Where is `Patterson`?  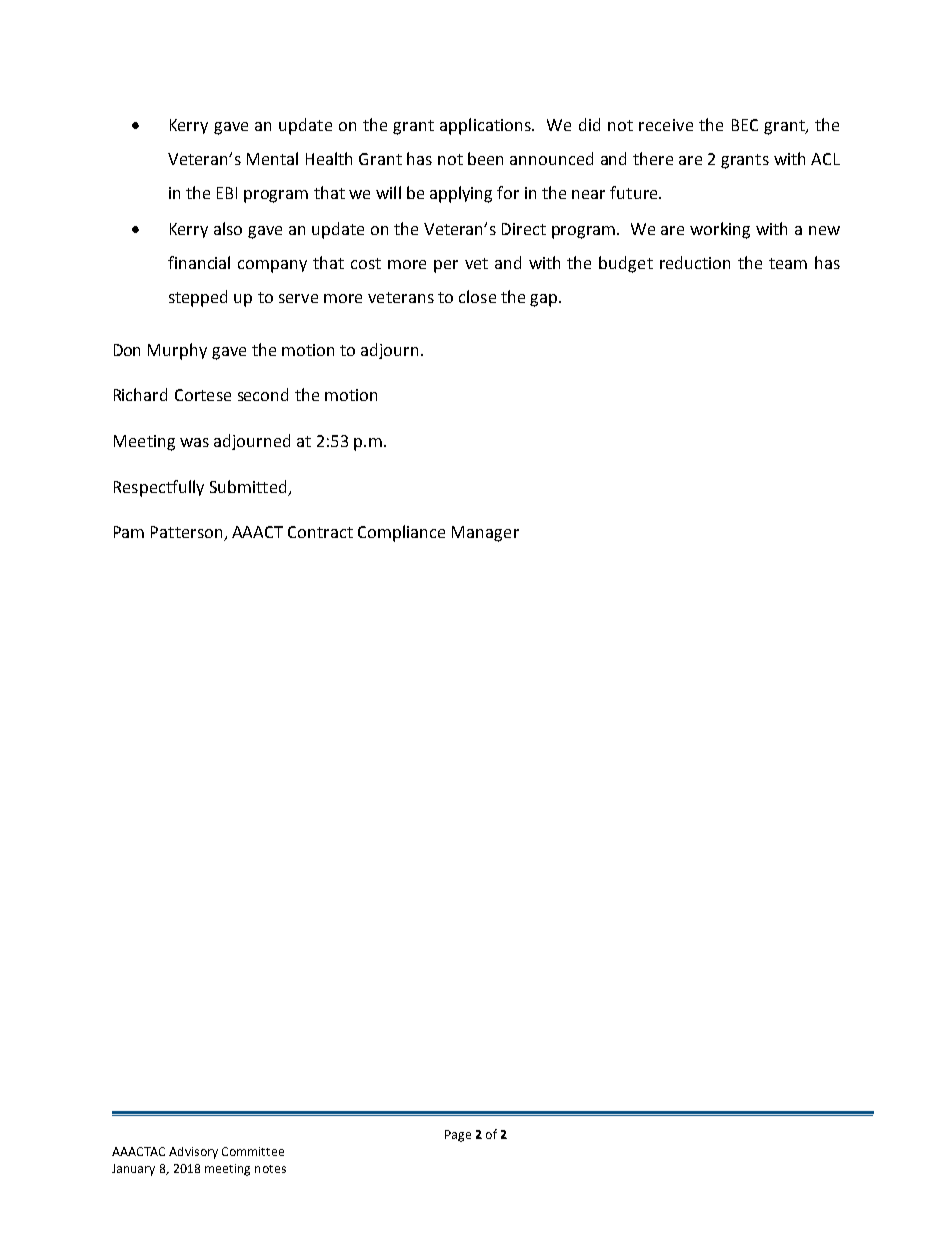 Patterson is located at coordinates (188, 533).
